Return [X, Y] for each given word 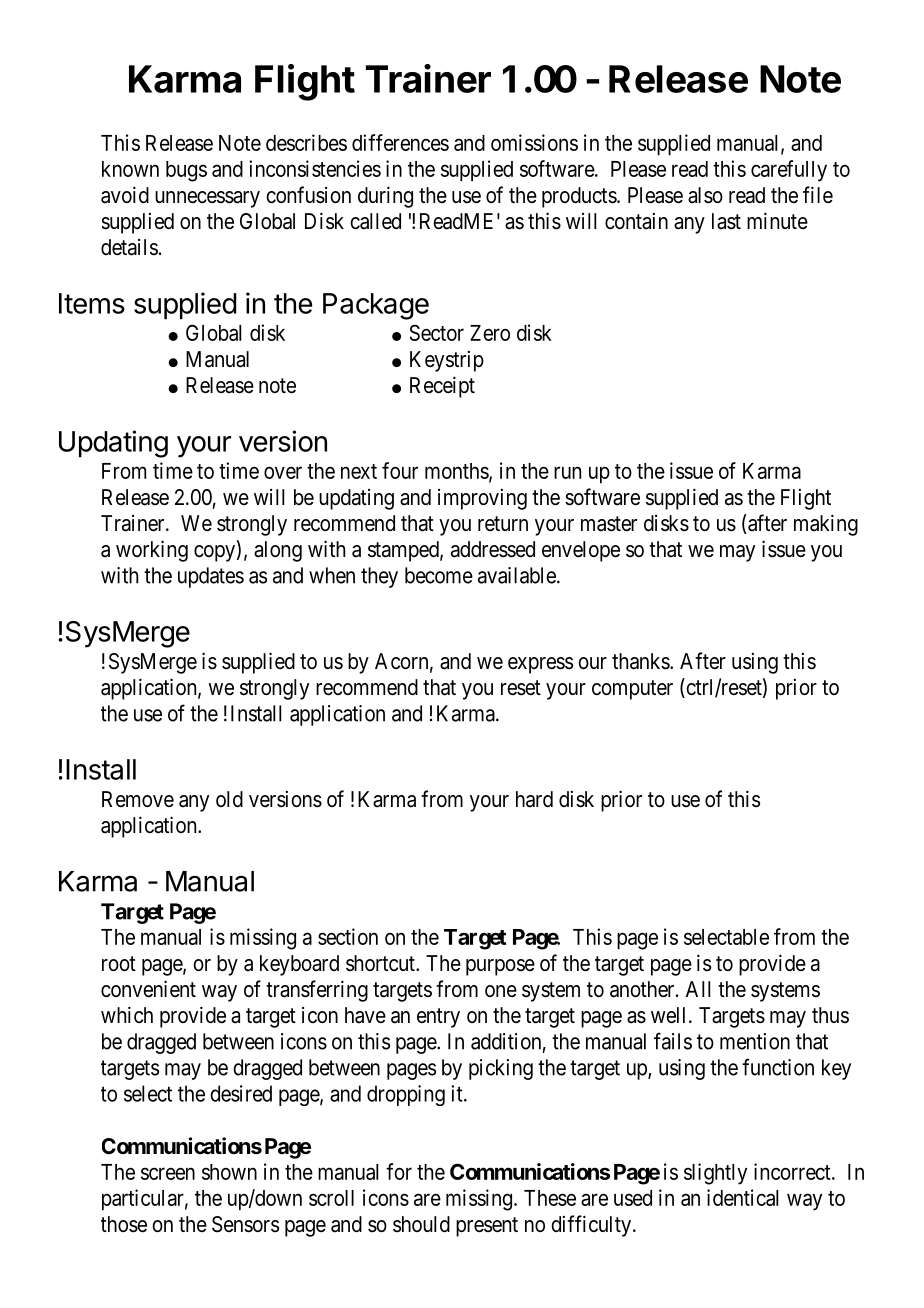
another [643, 989]
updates [211, 577]
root [119, 964]
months [457, 472]
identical [742, 1197]
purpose [500, 967]
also [705, 195]
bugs [186, 171]
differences [400, 142]
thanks [641, 661]
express [540, 665]
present [487, 1227]
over [283, 472]
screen [168, 1173]
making [826, 525]
